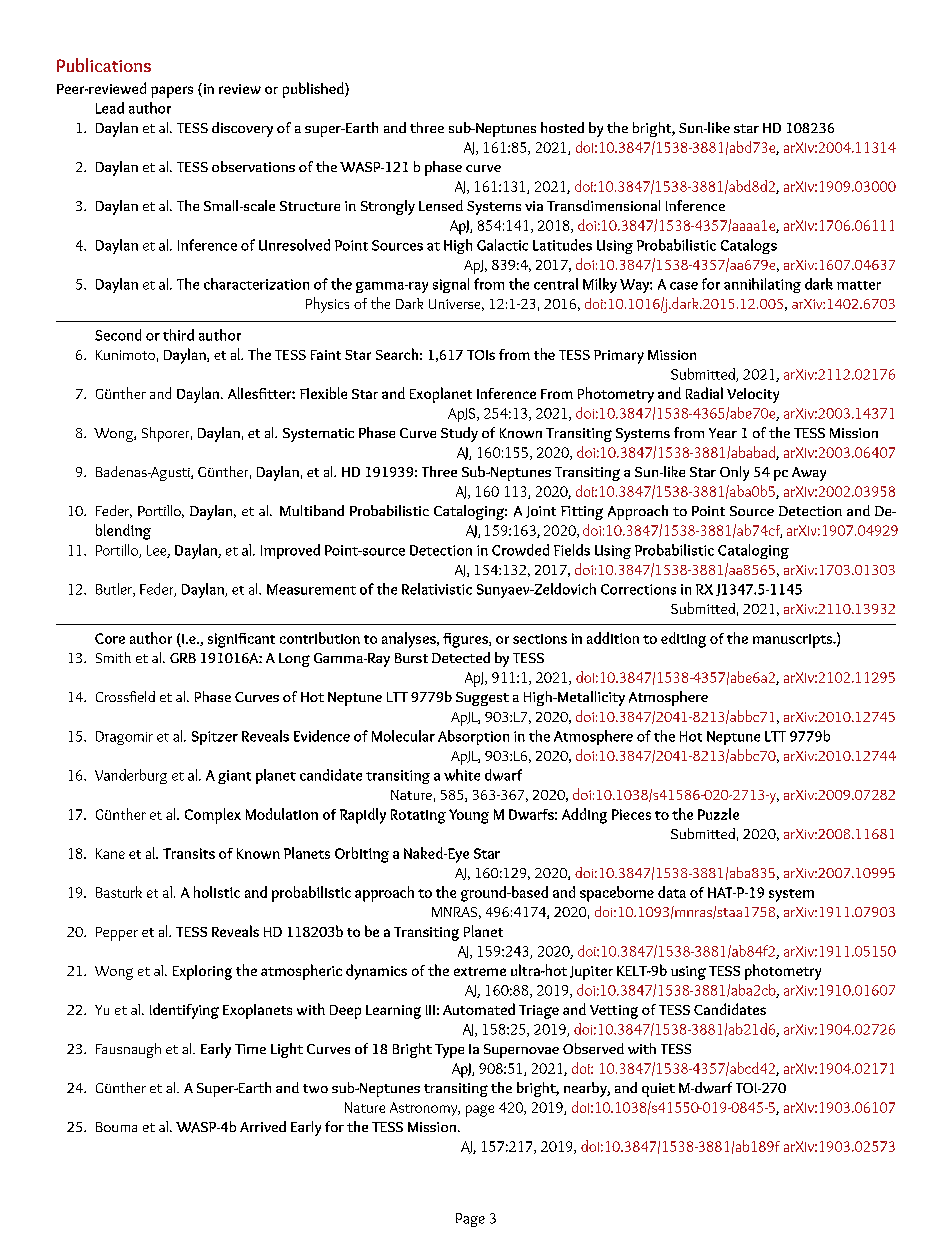 The image size is (952, 1233). Describe the element at coordinates (437, 589) in the image. I see `Relativistic` at that location.
